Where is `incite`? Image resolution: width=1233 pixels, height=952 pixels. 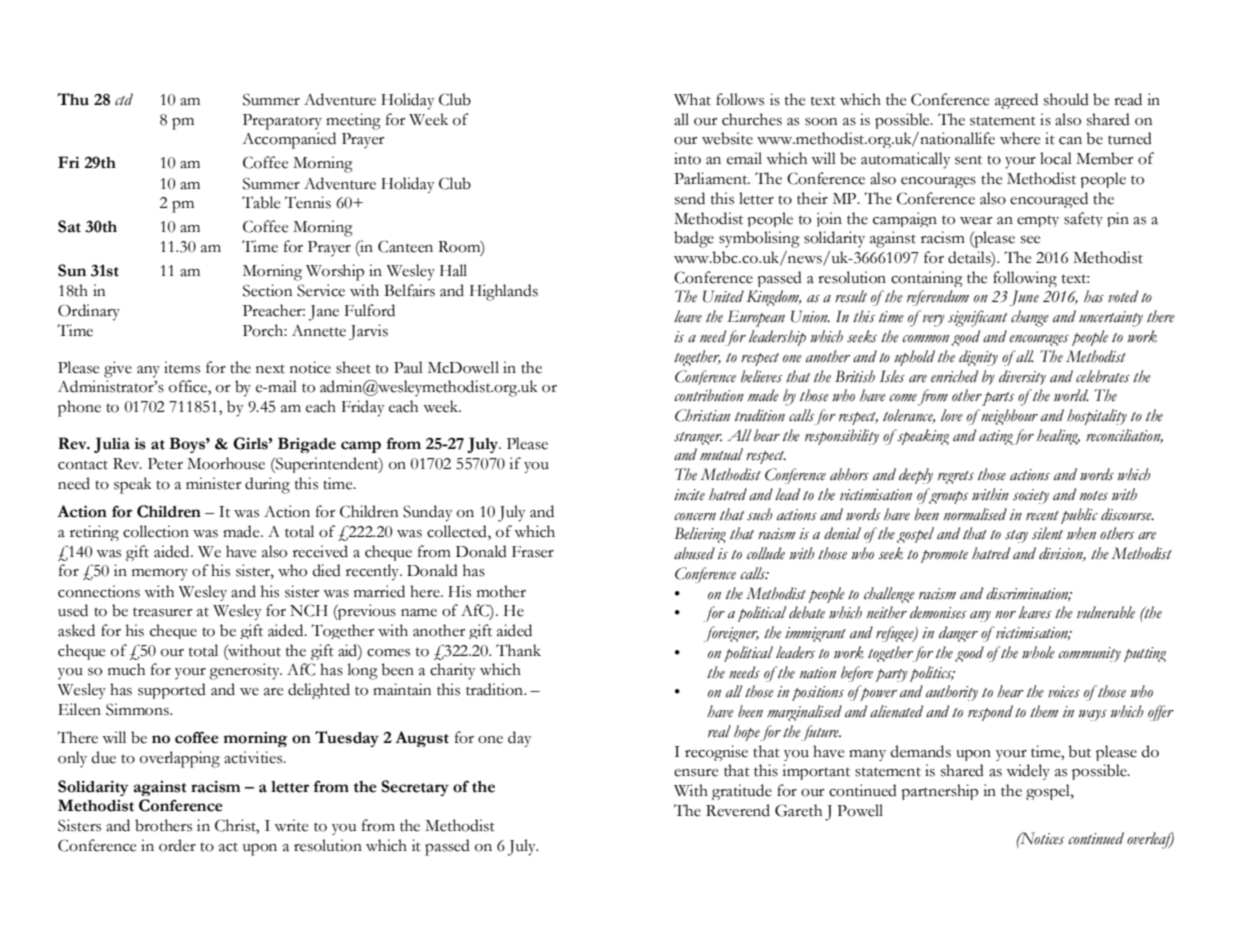
incite is located at coordinates (689, 495).
